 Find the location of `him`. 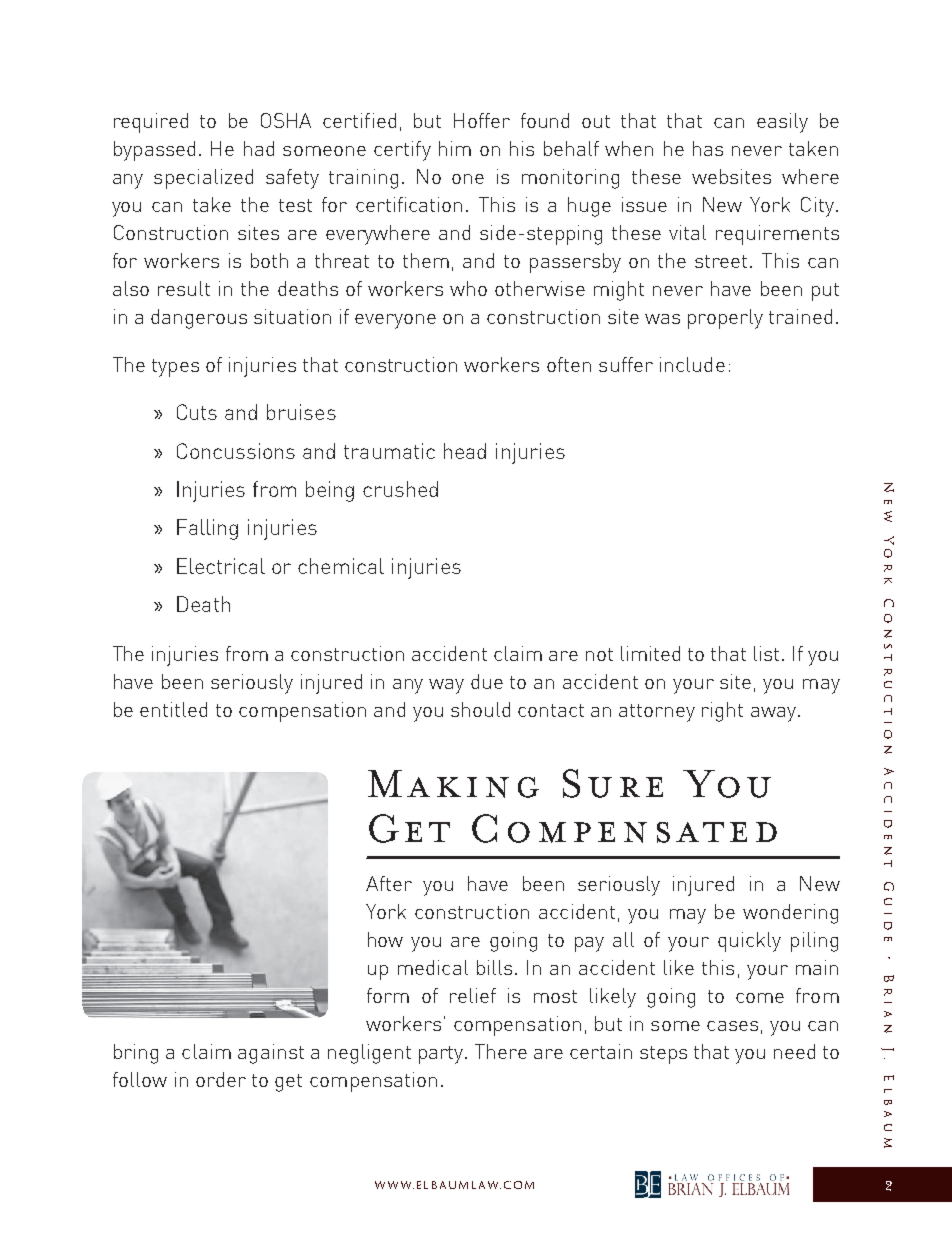

him is located at coordinates (455, 148).
